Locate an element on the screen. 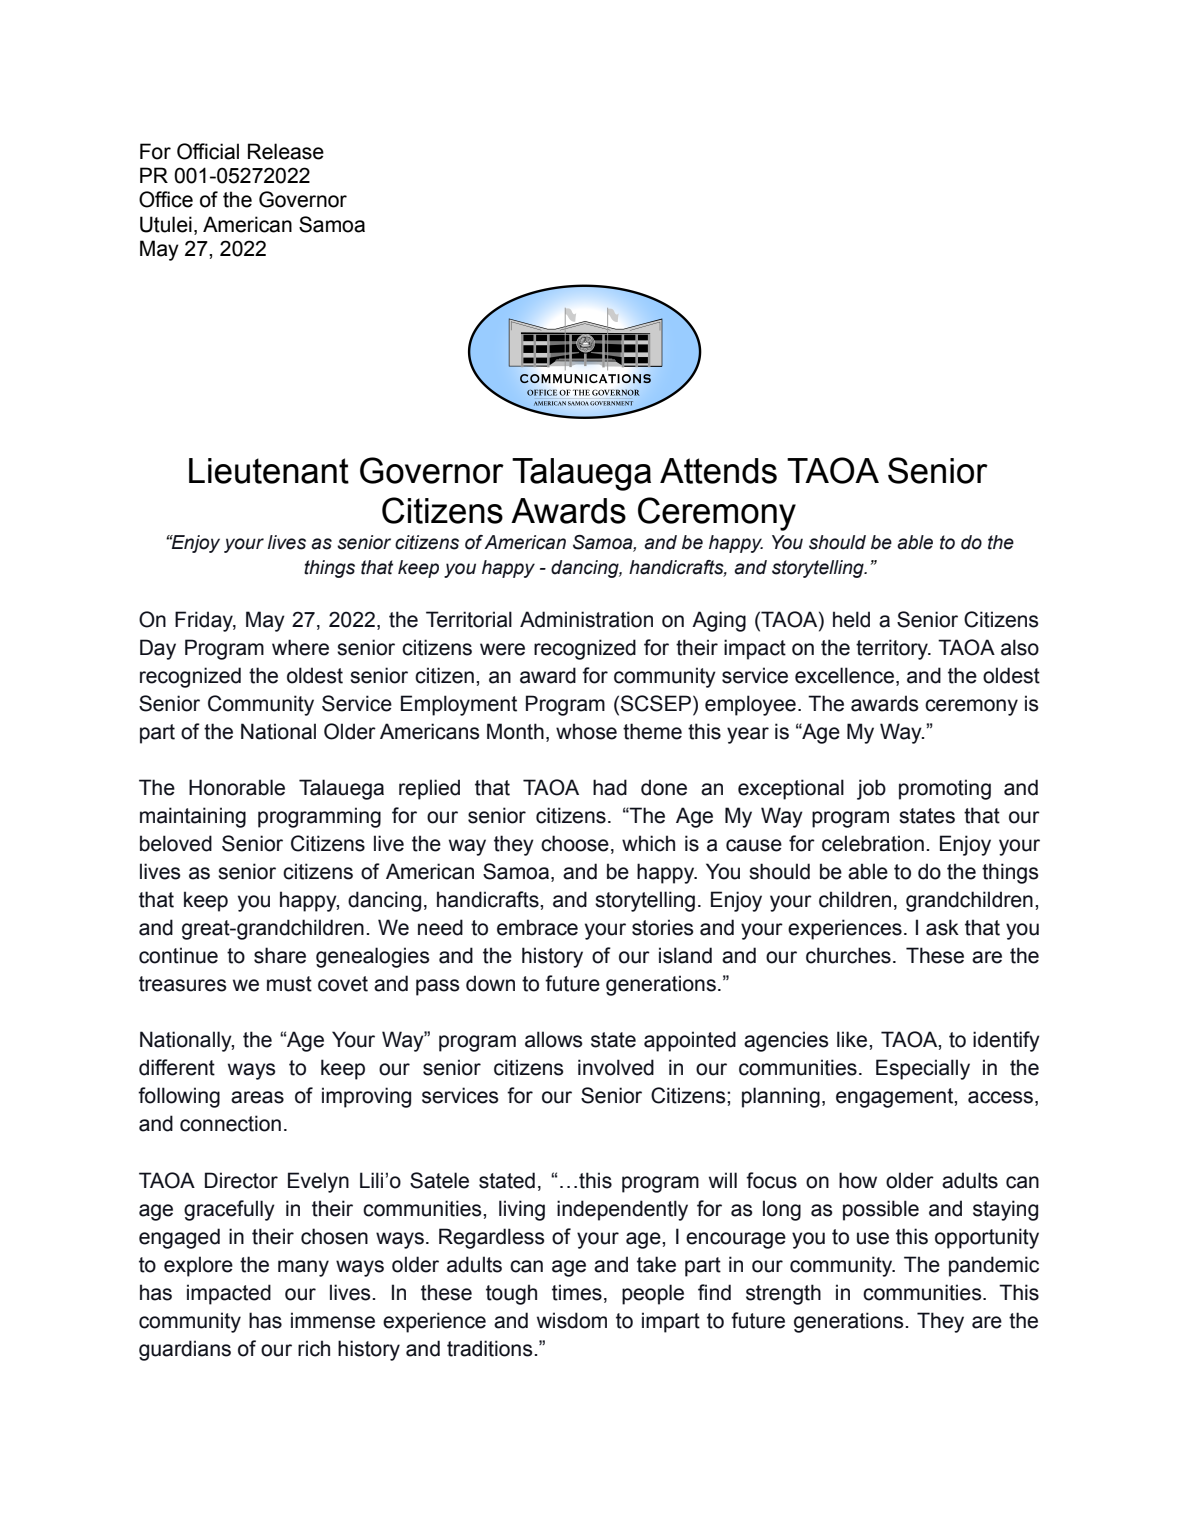 The height and width of the screenshot is (1526, 1179). wisdom is located at coordinates (572, 1320).
